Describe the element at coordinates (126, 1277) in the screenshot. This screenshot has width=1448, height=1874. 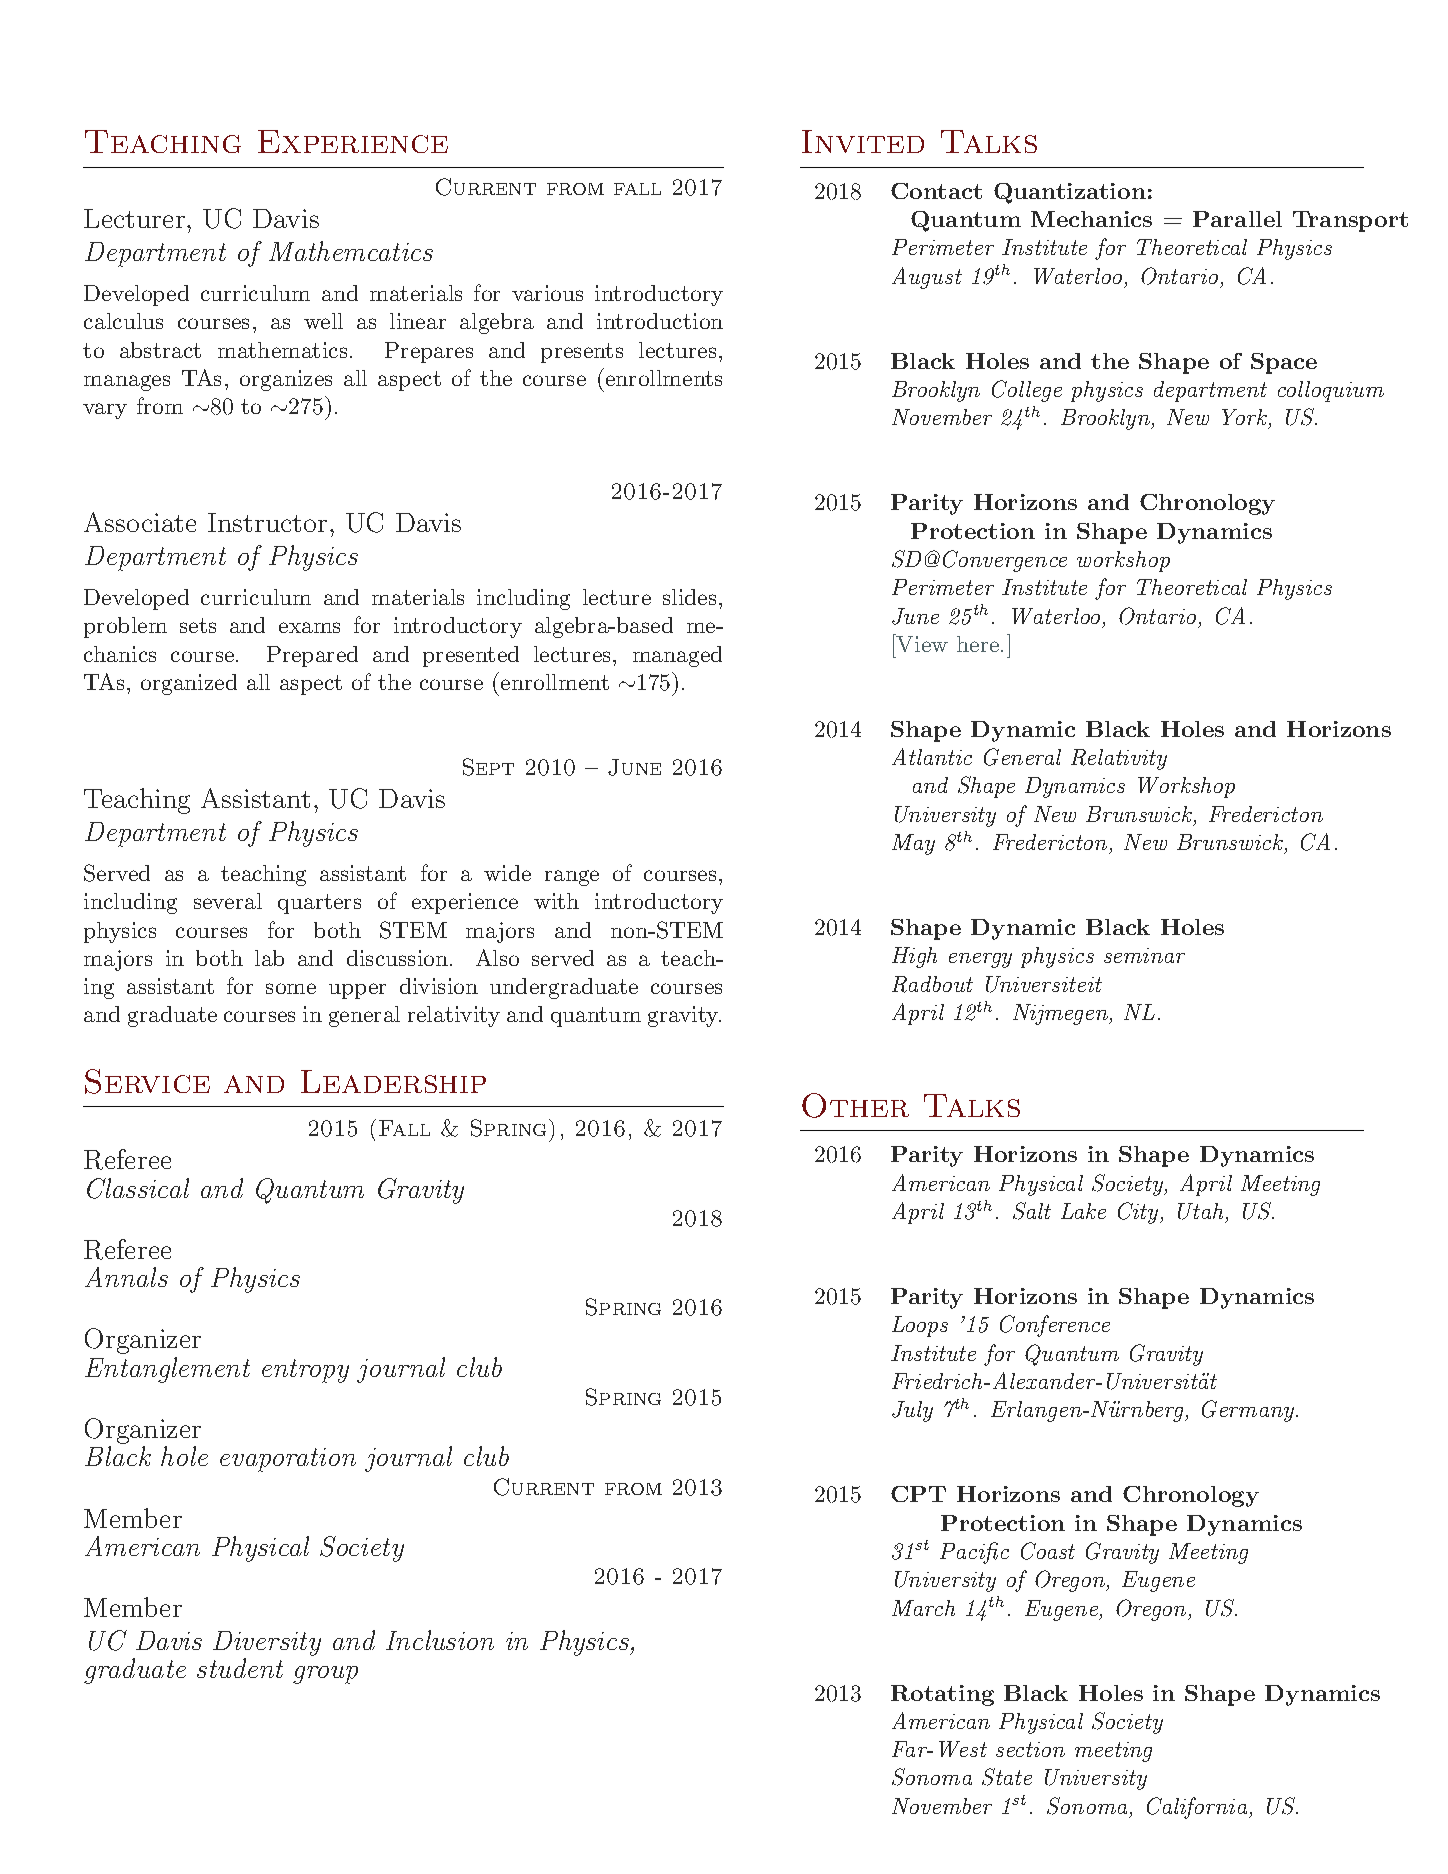
I see `Annals` at that location.
